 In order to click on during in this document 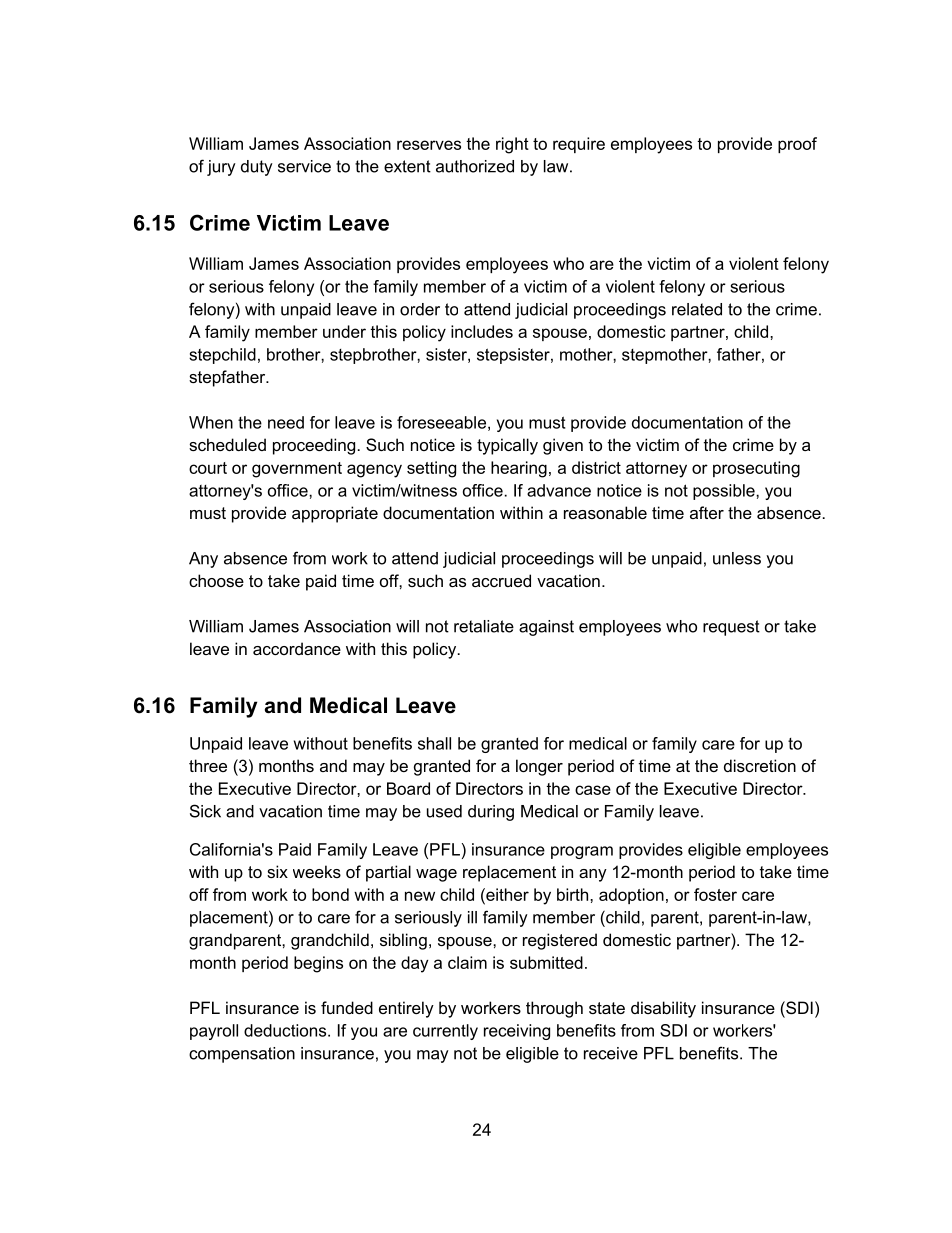, I will do `click(491, 813)`.
